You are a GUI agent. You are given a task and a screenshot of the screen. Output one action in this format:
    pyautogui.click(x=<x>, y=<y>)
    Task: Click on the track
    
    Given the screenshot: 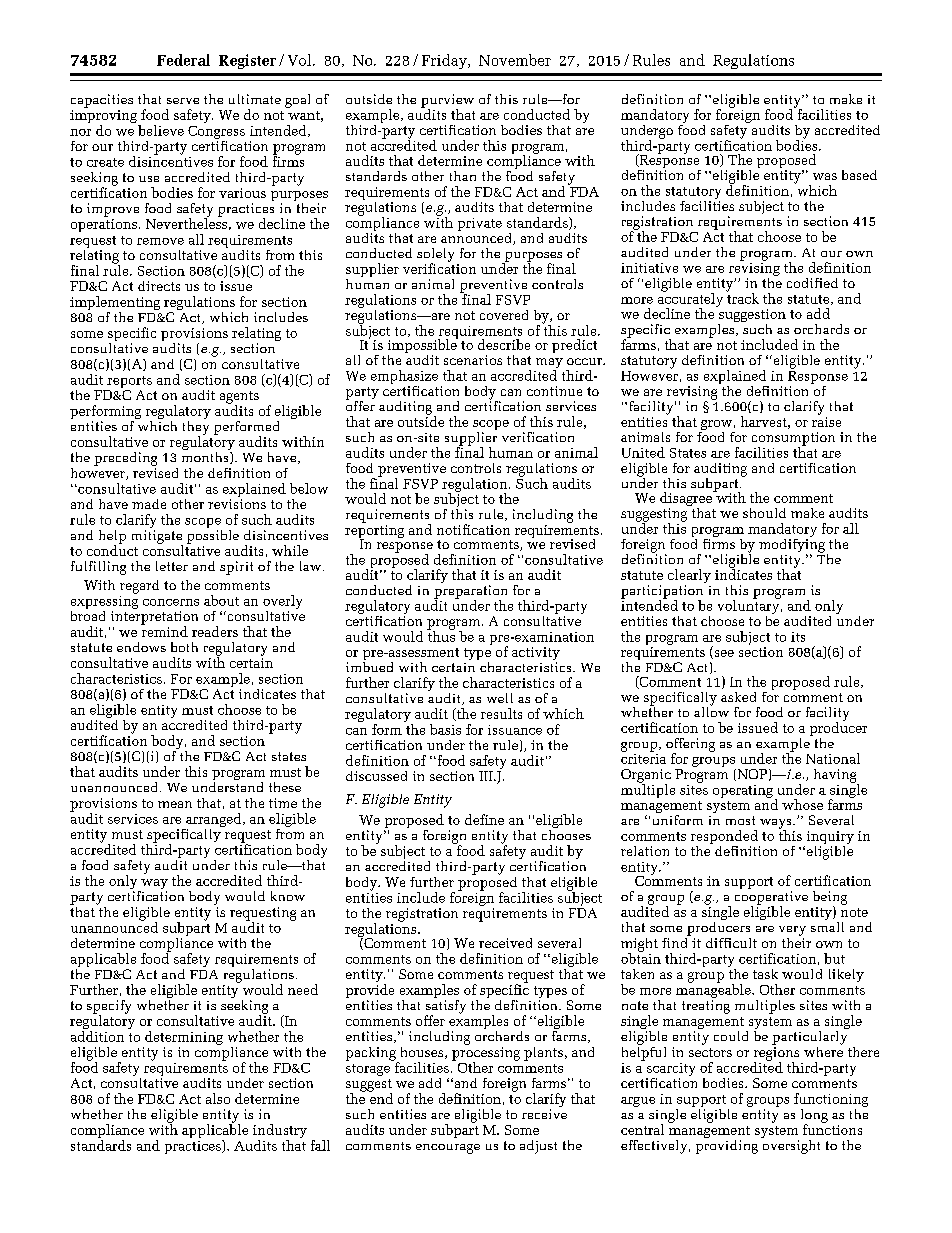 What is the action you would take?
    pyautogui.click(x=743, y=297)
